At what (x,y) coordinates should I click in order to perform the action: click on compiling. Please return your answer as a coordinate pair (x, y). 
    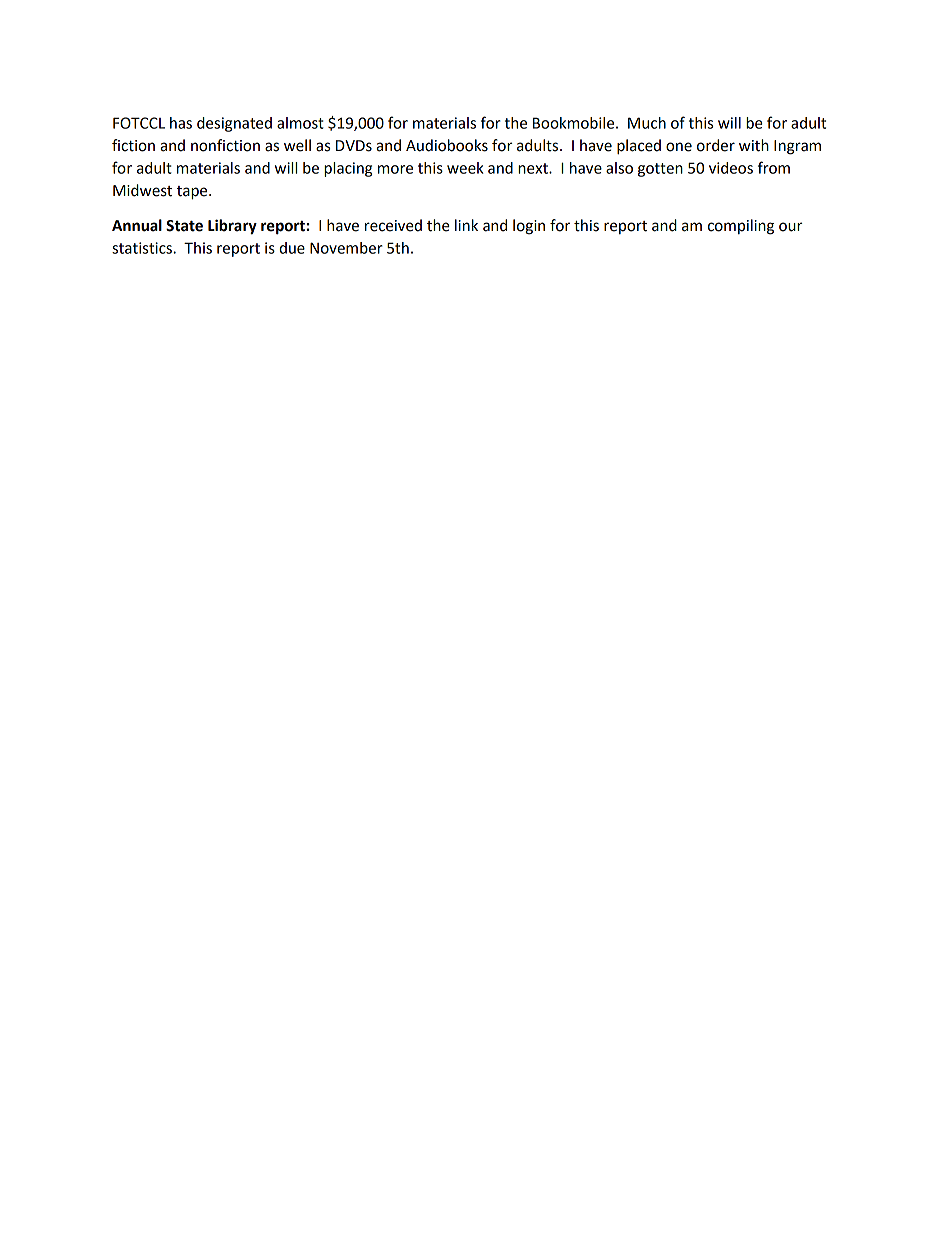
    Looking at the image, I should click on (741, 227).
